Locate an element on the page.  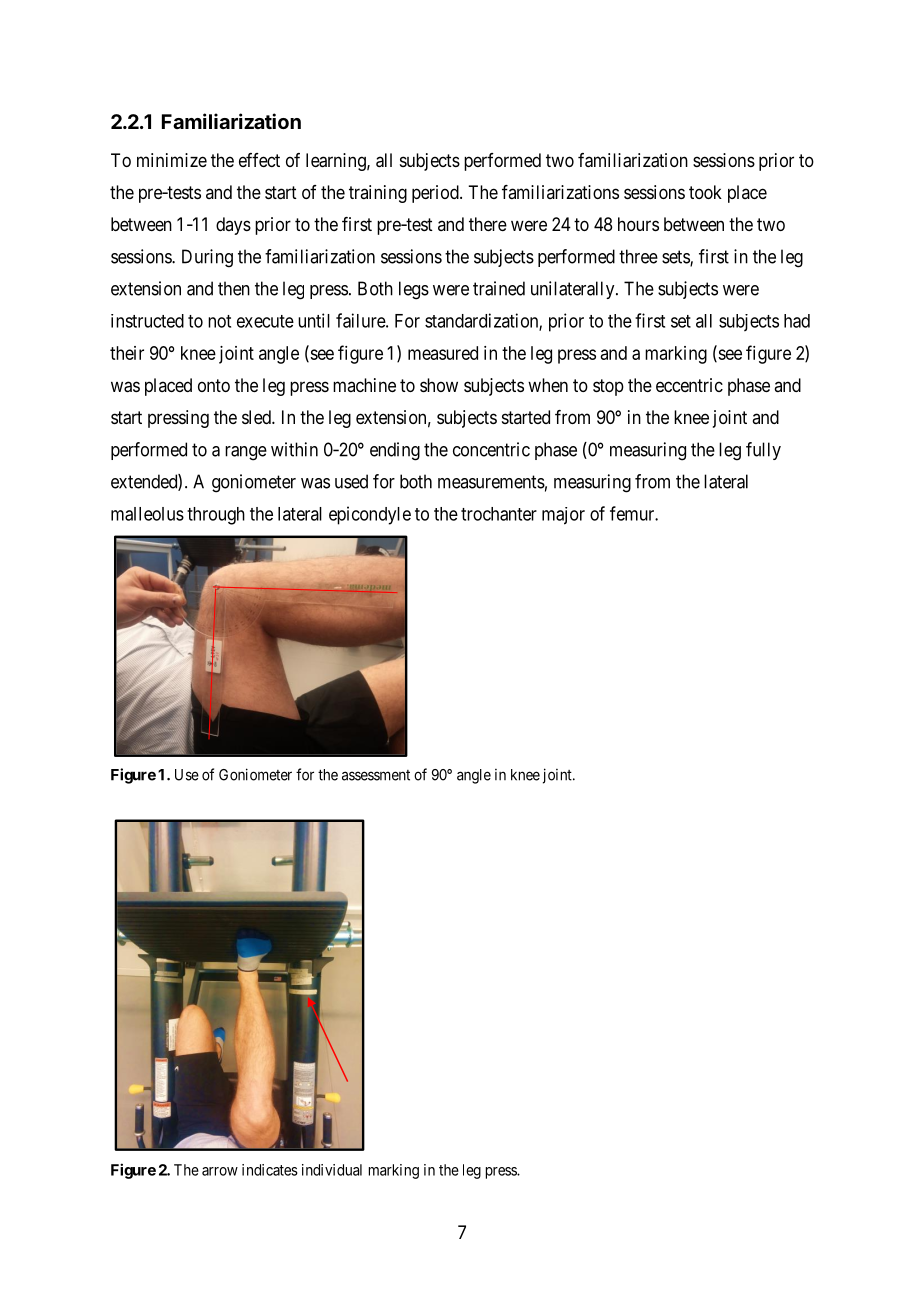
indicates is located at coordinates (270, 1170).
